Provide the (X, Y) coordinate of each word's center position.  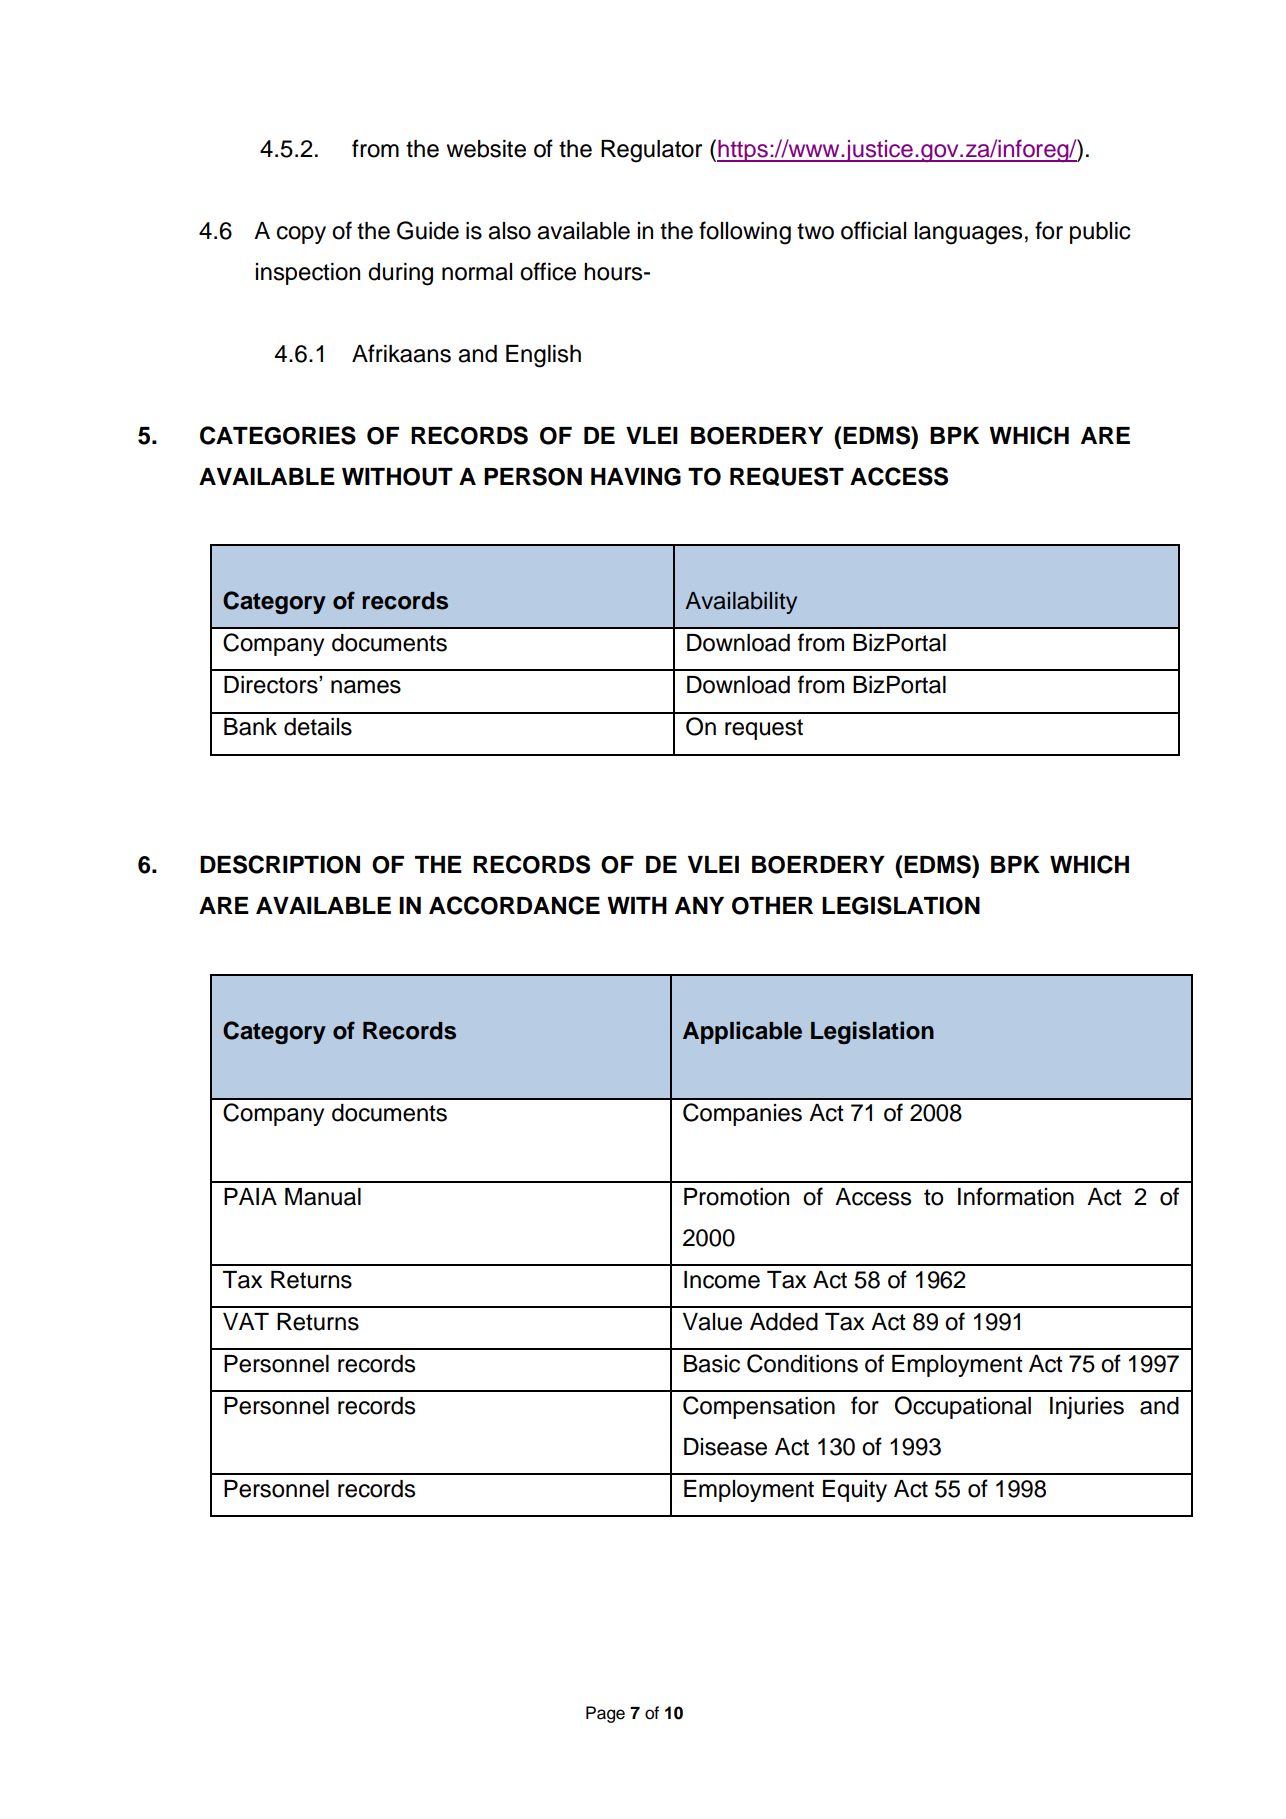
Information (1016, 1196)
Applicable (742, 1032)
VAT (246, 1321)
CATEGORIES (278, 435)
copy (301, 235)
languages (968, 233)
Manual (323, 1197)
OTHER (772, 906)
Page (605, 1714)
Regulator (651, 151)
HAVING (636, 477)
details (318, 727)
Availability (741, 603)
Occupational (963, 1407)
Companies (742, 1114)
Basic (712, 1364)
